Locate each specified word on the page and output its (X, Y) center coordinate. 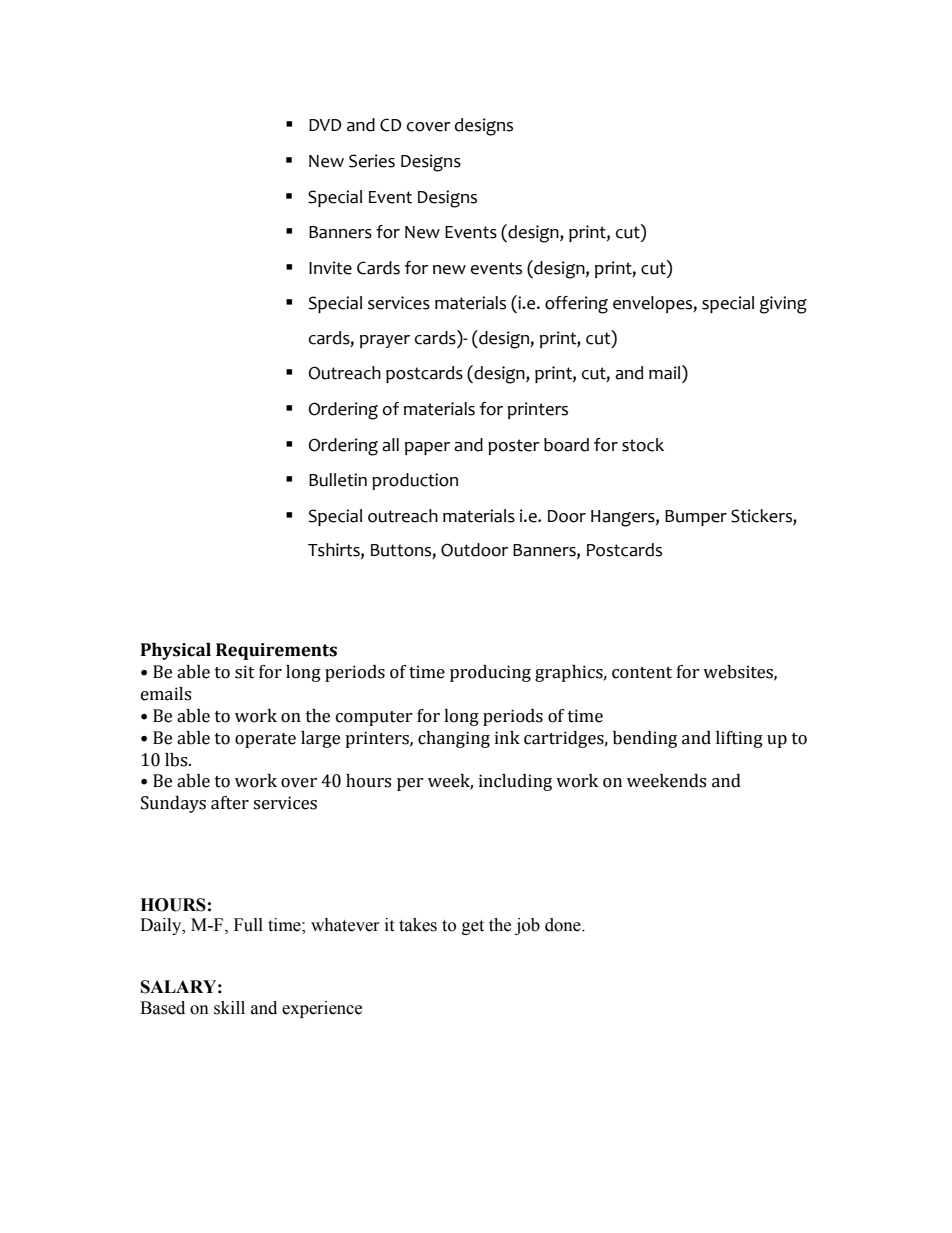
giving (783, 305)
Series (372, 161)
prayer (385, 341)
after (230, 803)
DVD (325, 125)
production (415, 481)
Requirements (276, 651)
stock (643, 445)
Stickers (762, 517)
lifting (739, 739)
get (473, 927)
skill (229, 1008)
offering (576, 305)
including (515, 782)
